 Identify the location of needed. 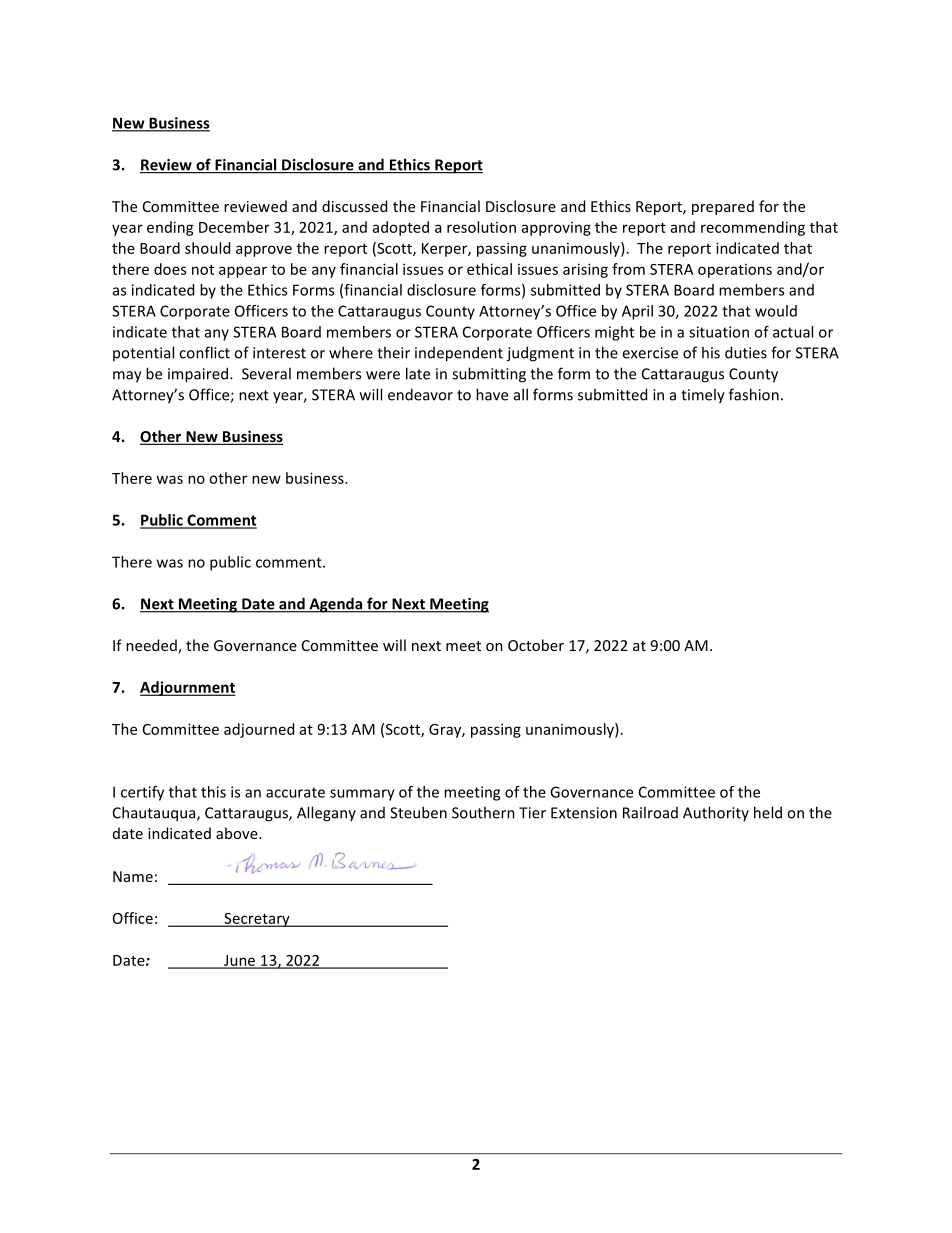
(152, 646).
